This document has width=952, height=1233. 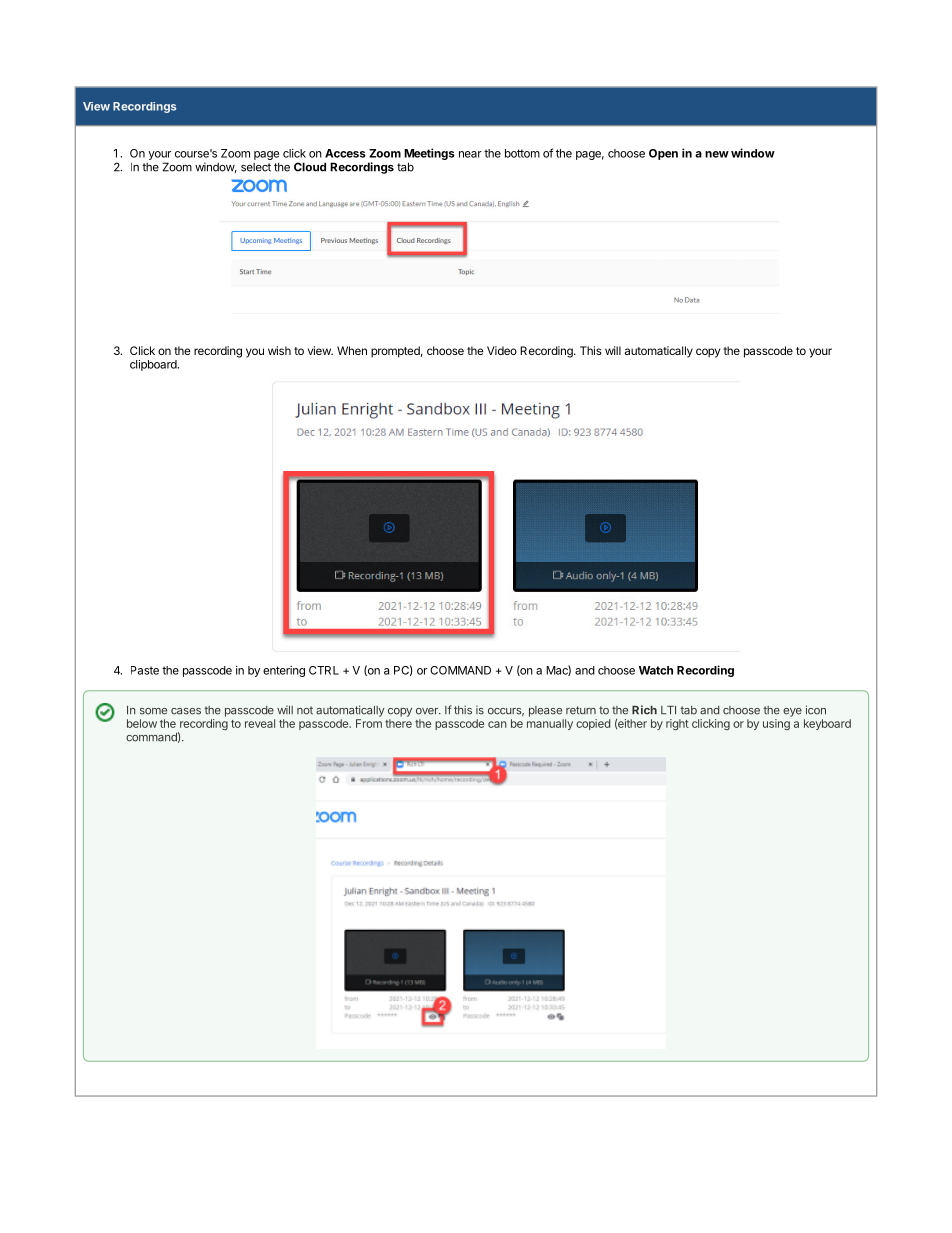 I want to click on CTRL, so click(x=324, y=670).
